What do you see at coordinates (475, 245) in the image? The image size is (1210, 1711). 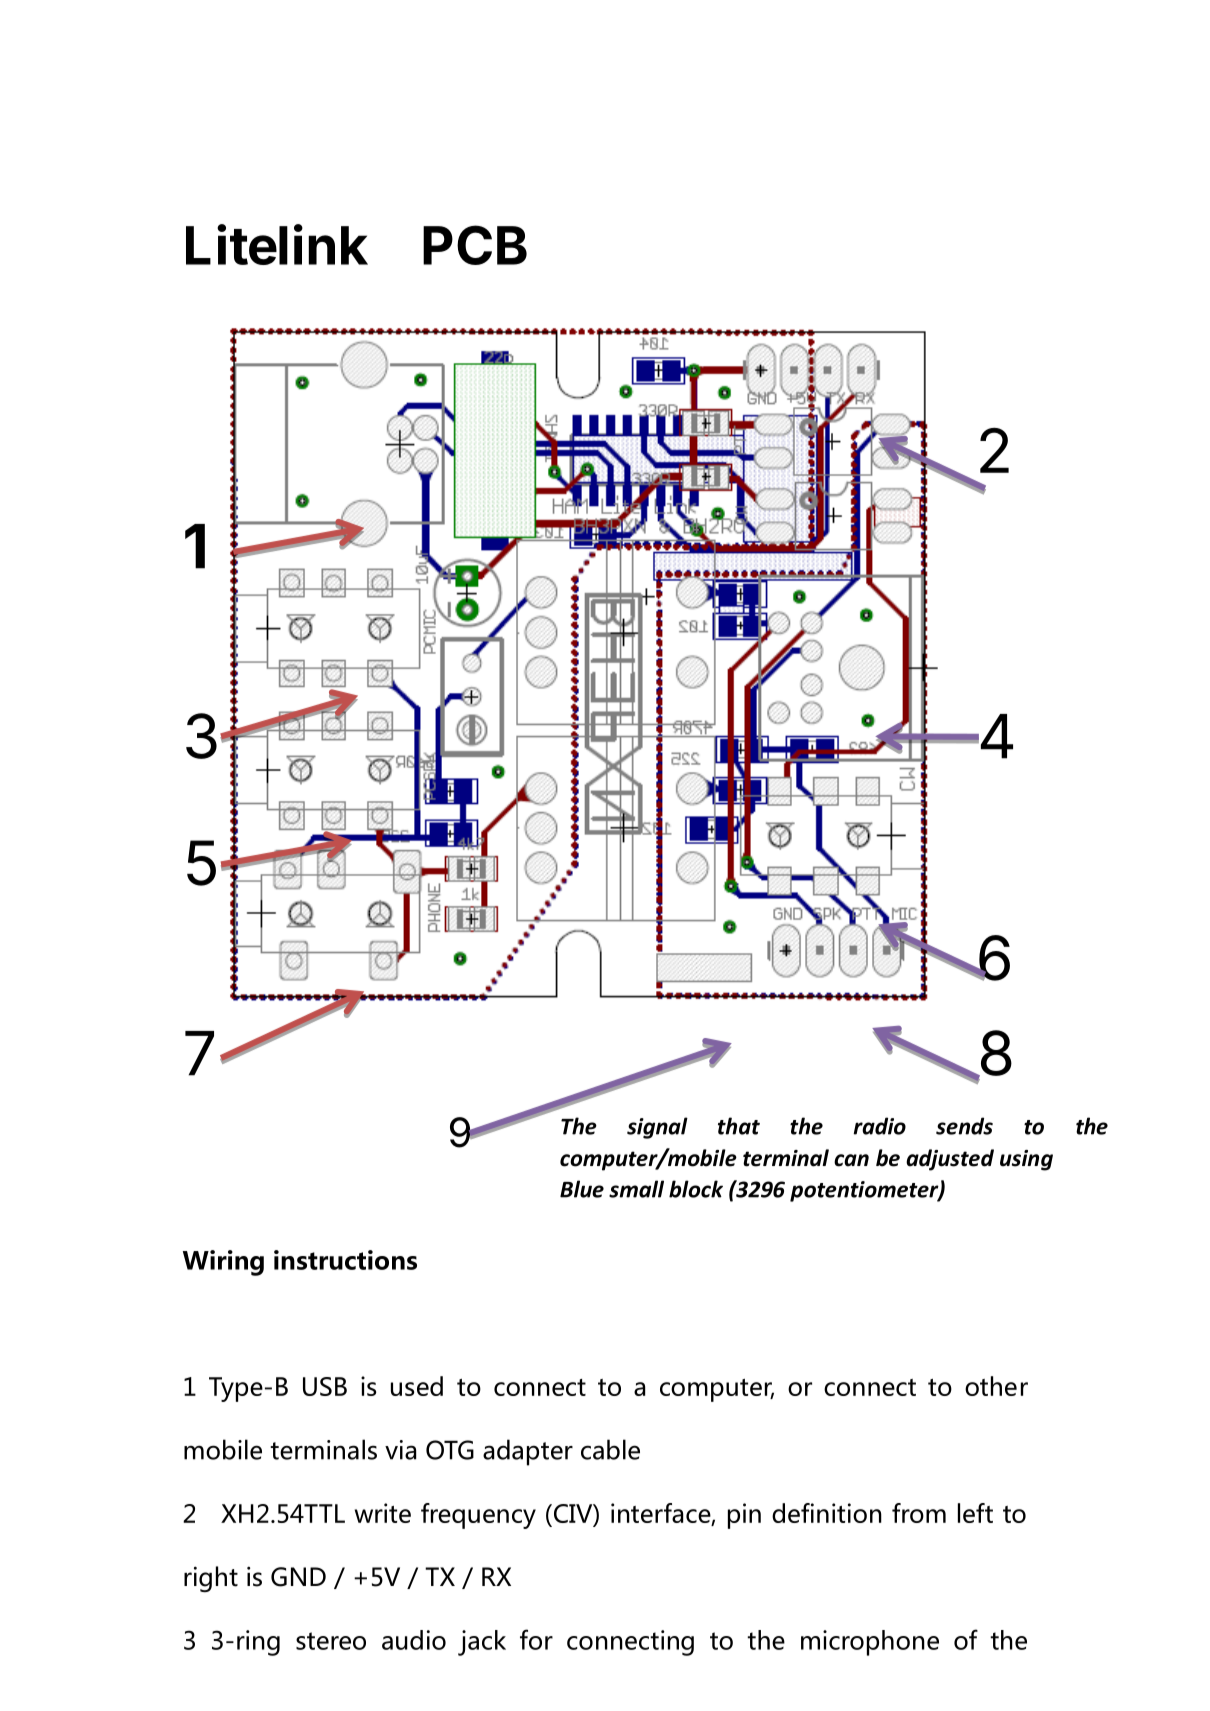 I see `PCB` at bounding box center [475, 245].
